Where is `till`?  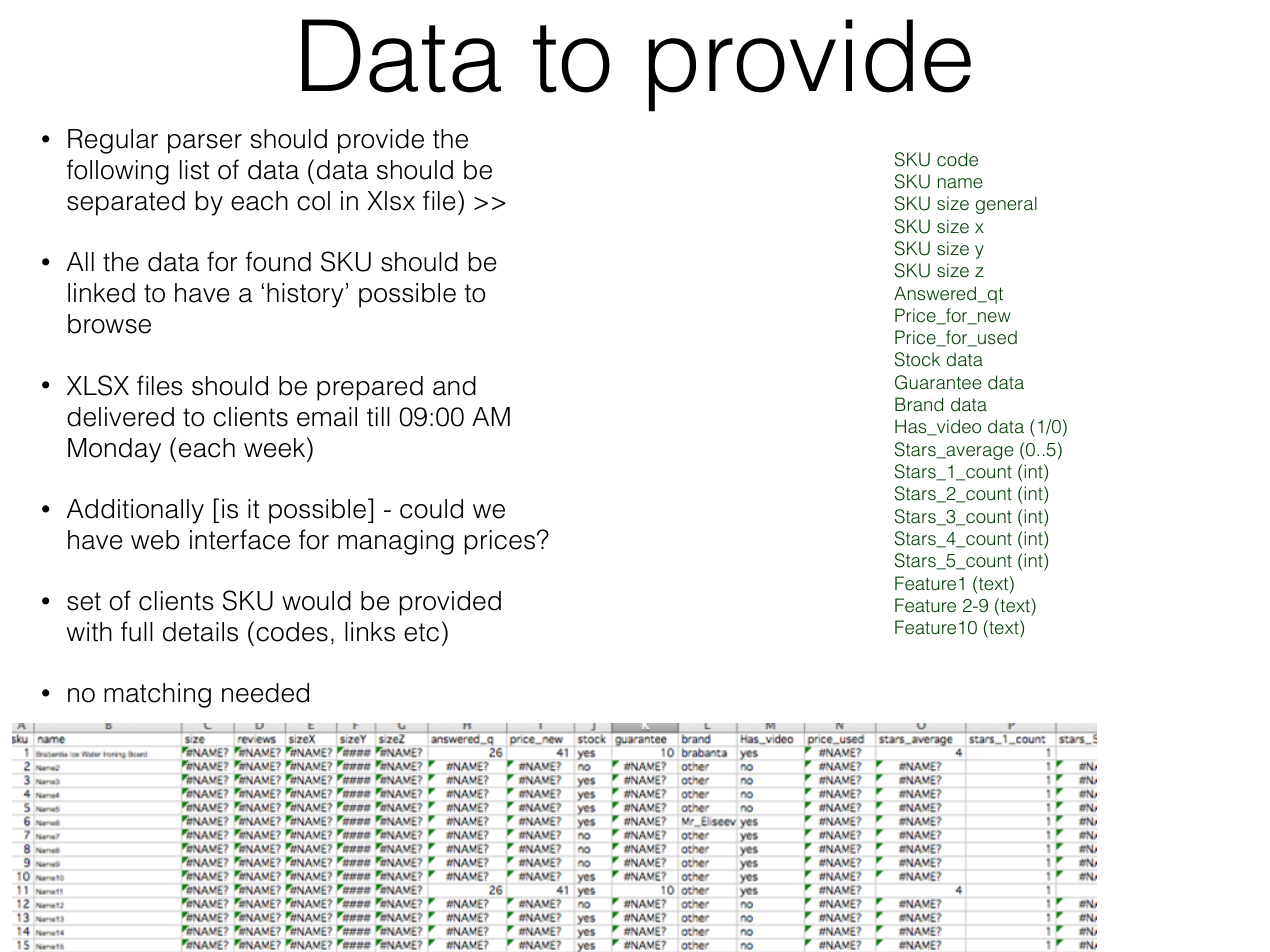
till is located at coordinates (378, 417).
